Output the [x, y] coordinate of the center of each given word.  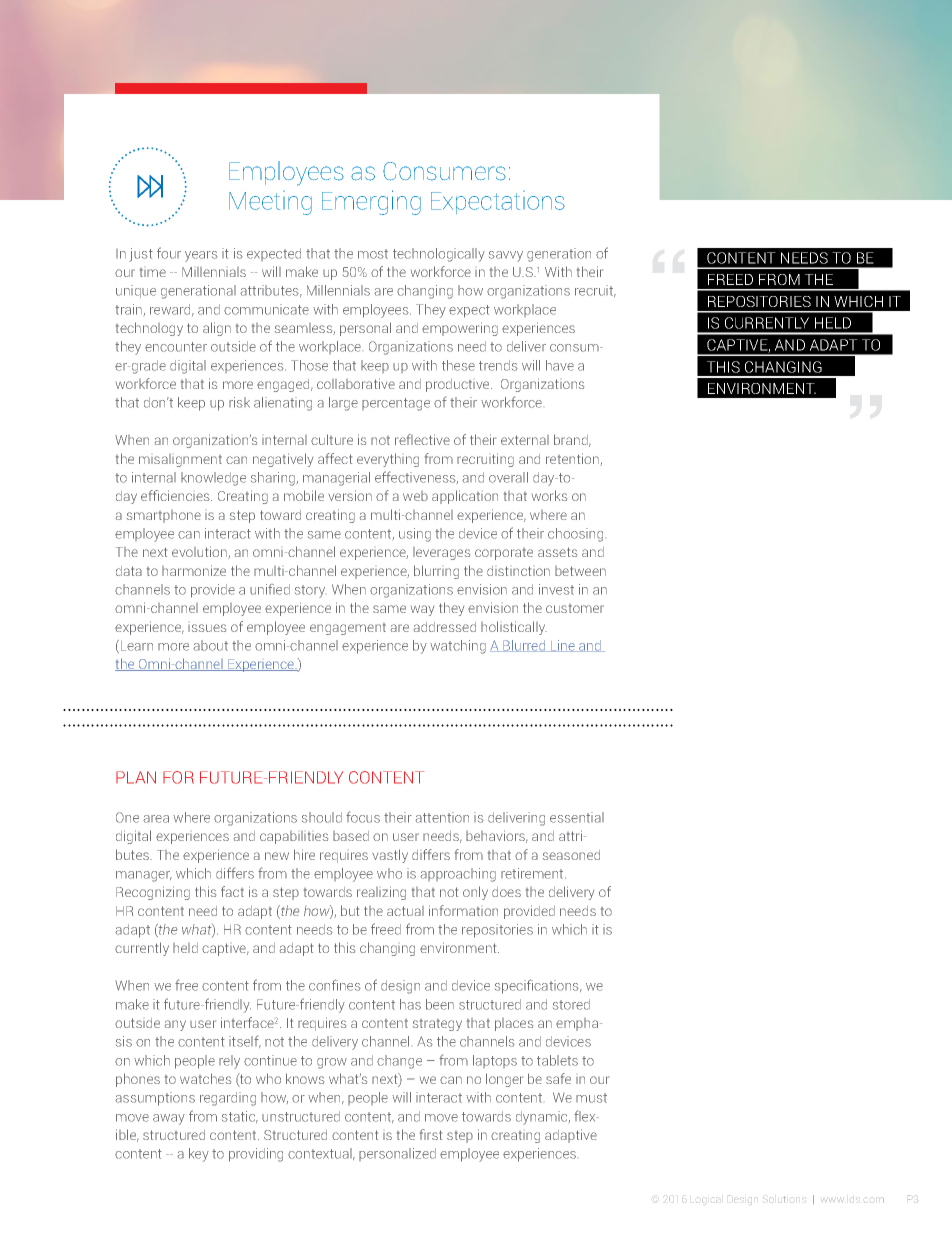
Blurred [524, 646]
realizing [381, 893]
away [169, 1119]
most [373, 254]
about [210, 645]
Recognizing [153, 893]
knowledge [213, 479]
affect [335, 458]
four [169, 253]
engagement [348, 629]
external [525, 440]
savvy [506, 256]
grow [332, 1063]
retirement [533, 873]
